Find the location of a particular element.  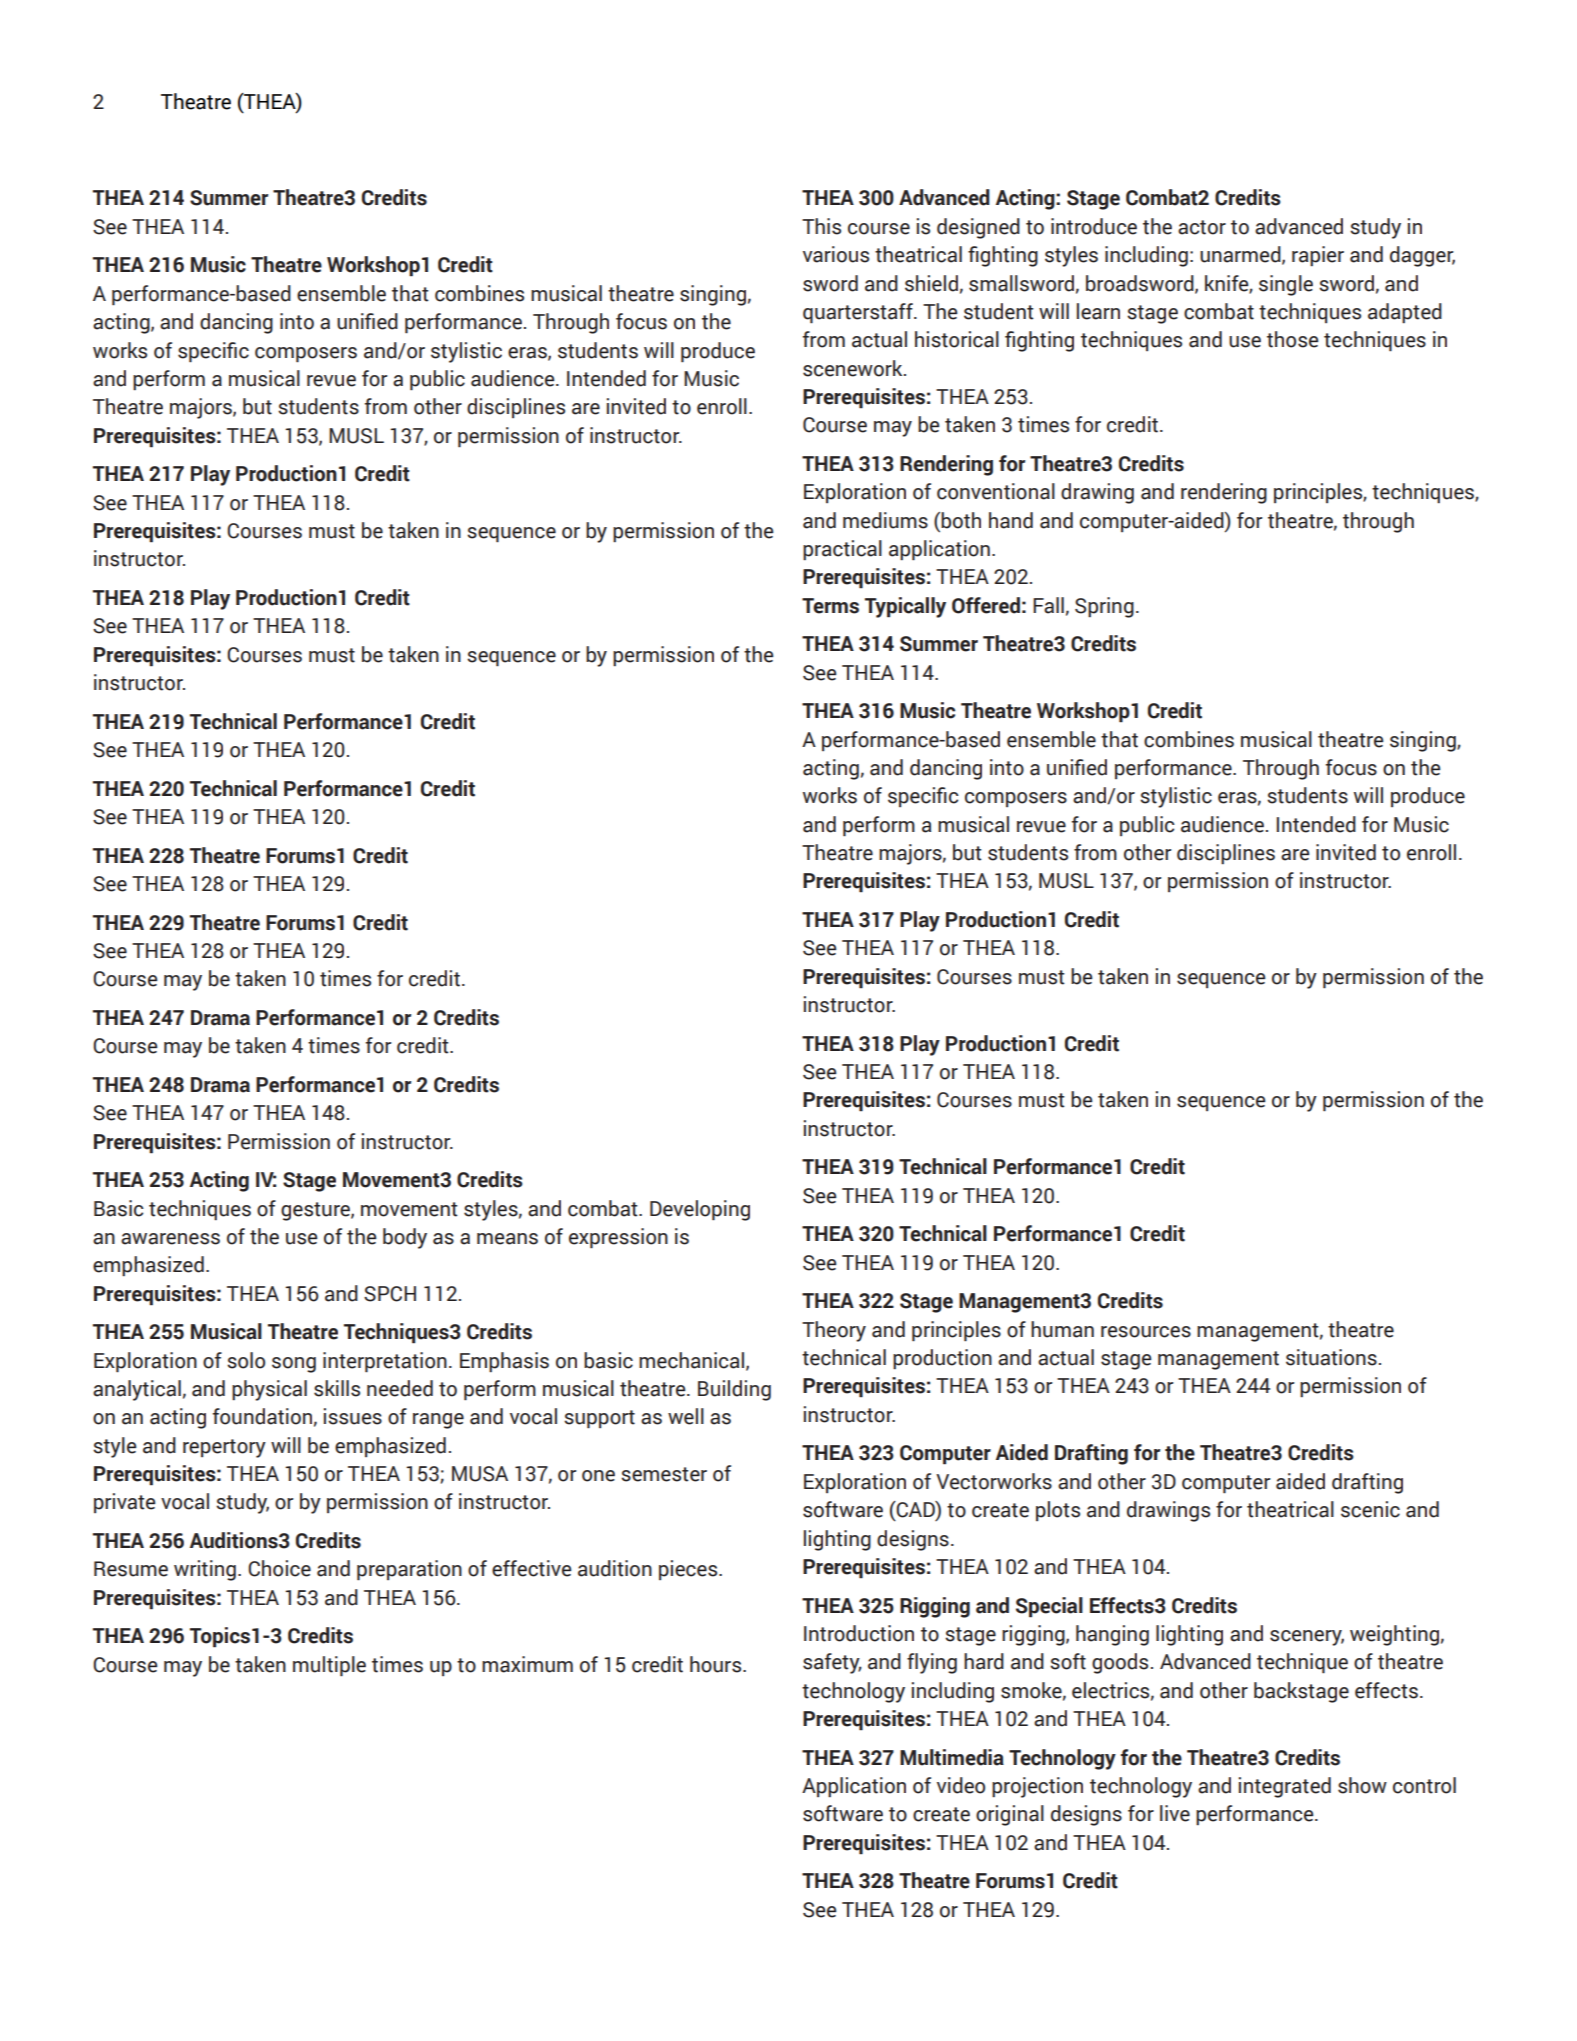

practical is located at coordinates (842, 550).
